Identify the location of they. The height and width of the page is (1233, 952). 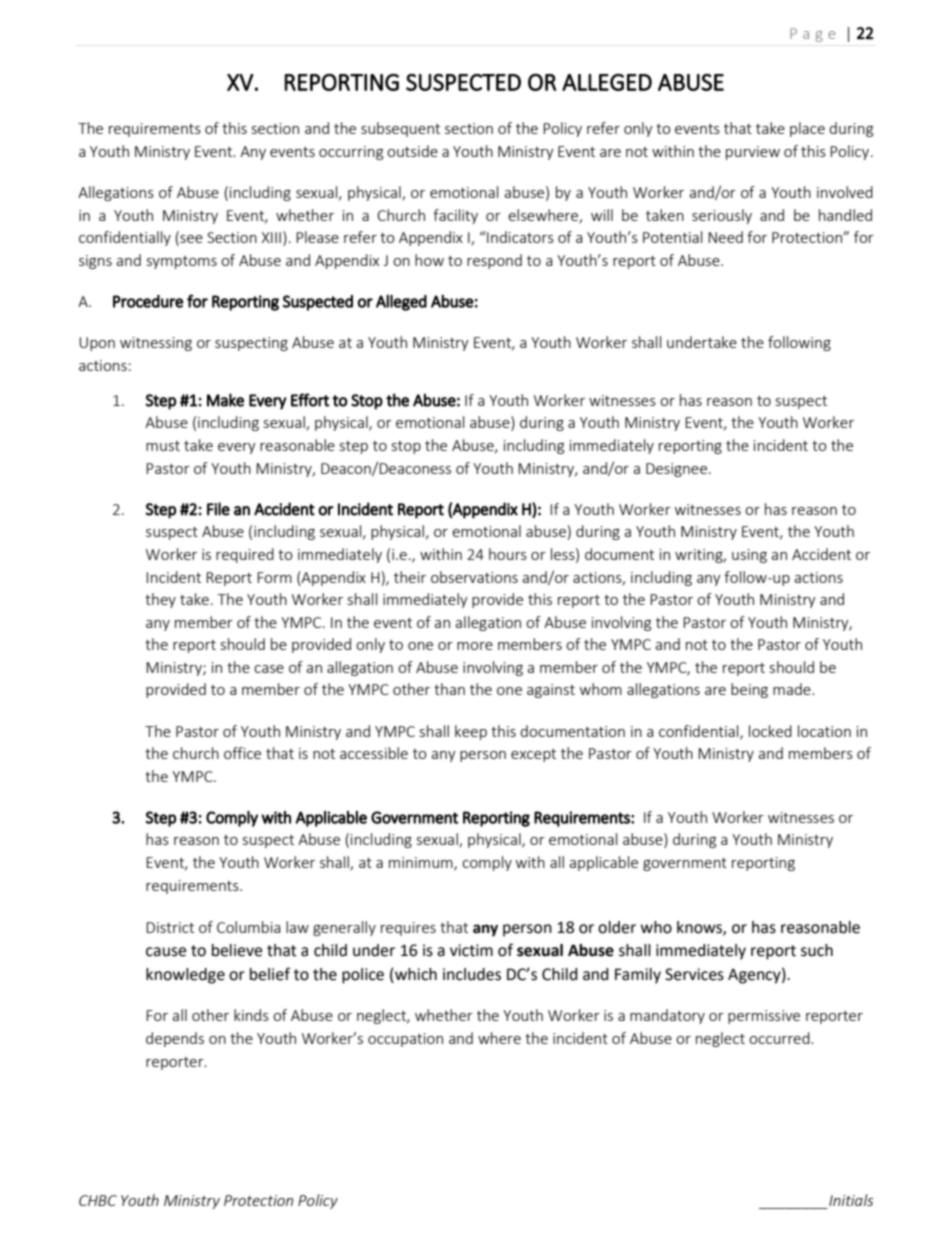
(160, 600).
